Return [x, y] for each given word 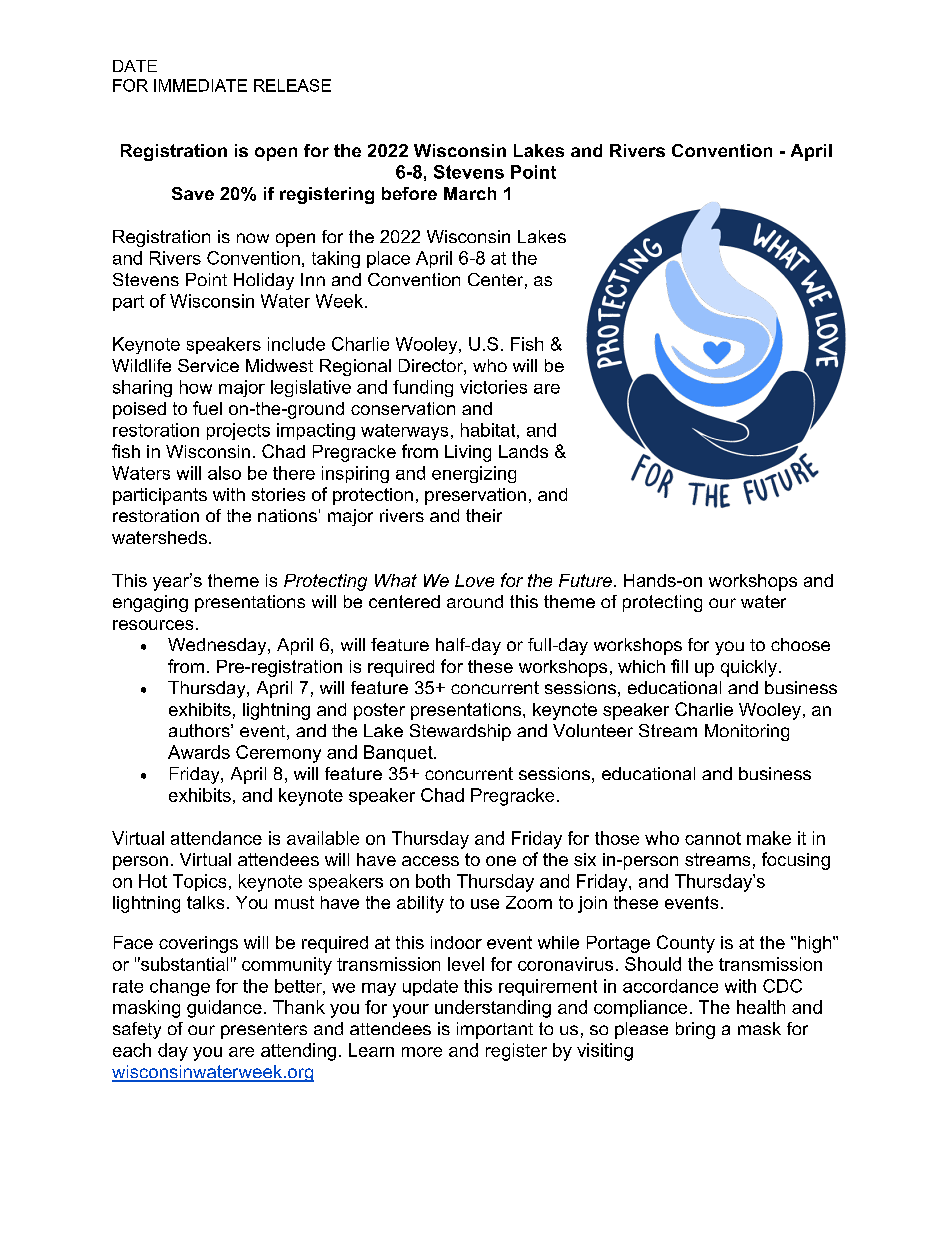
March [470, 193]
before [409, 193]
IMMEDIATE [200, 85]
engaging [150, 603]
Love [474, 580]
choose [800, 644]
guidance [224, 1009]
